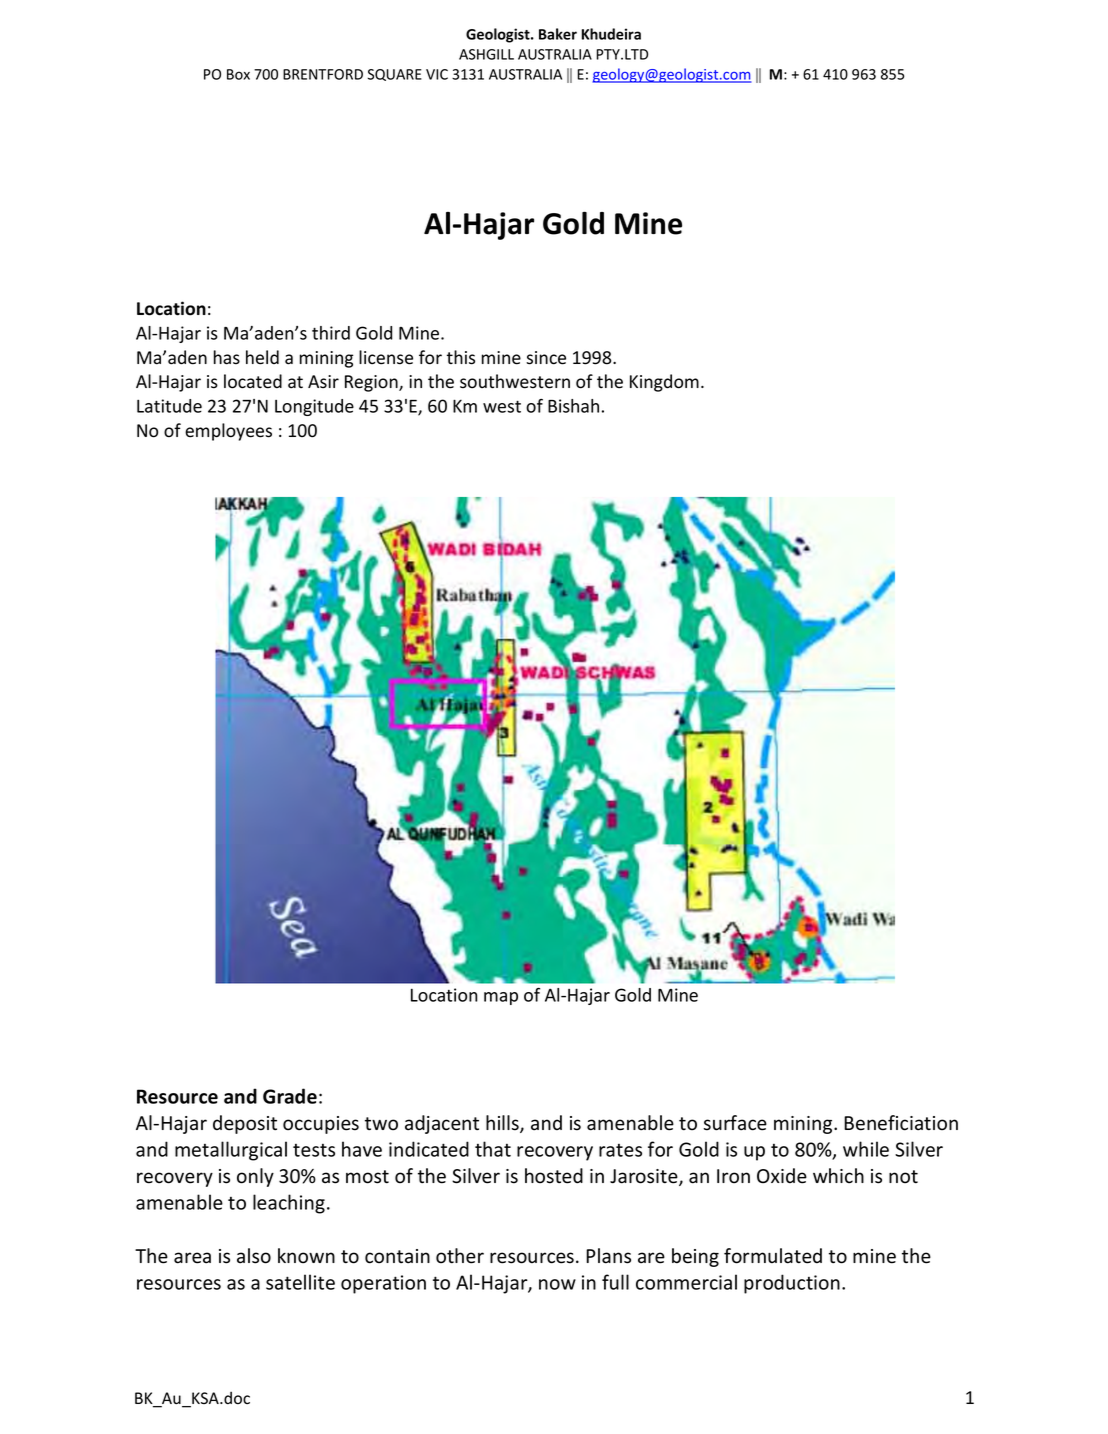  Describe the element at coordinates (558, 34) in the page. I see `Baker` at that location.
